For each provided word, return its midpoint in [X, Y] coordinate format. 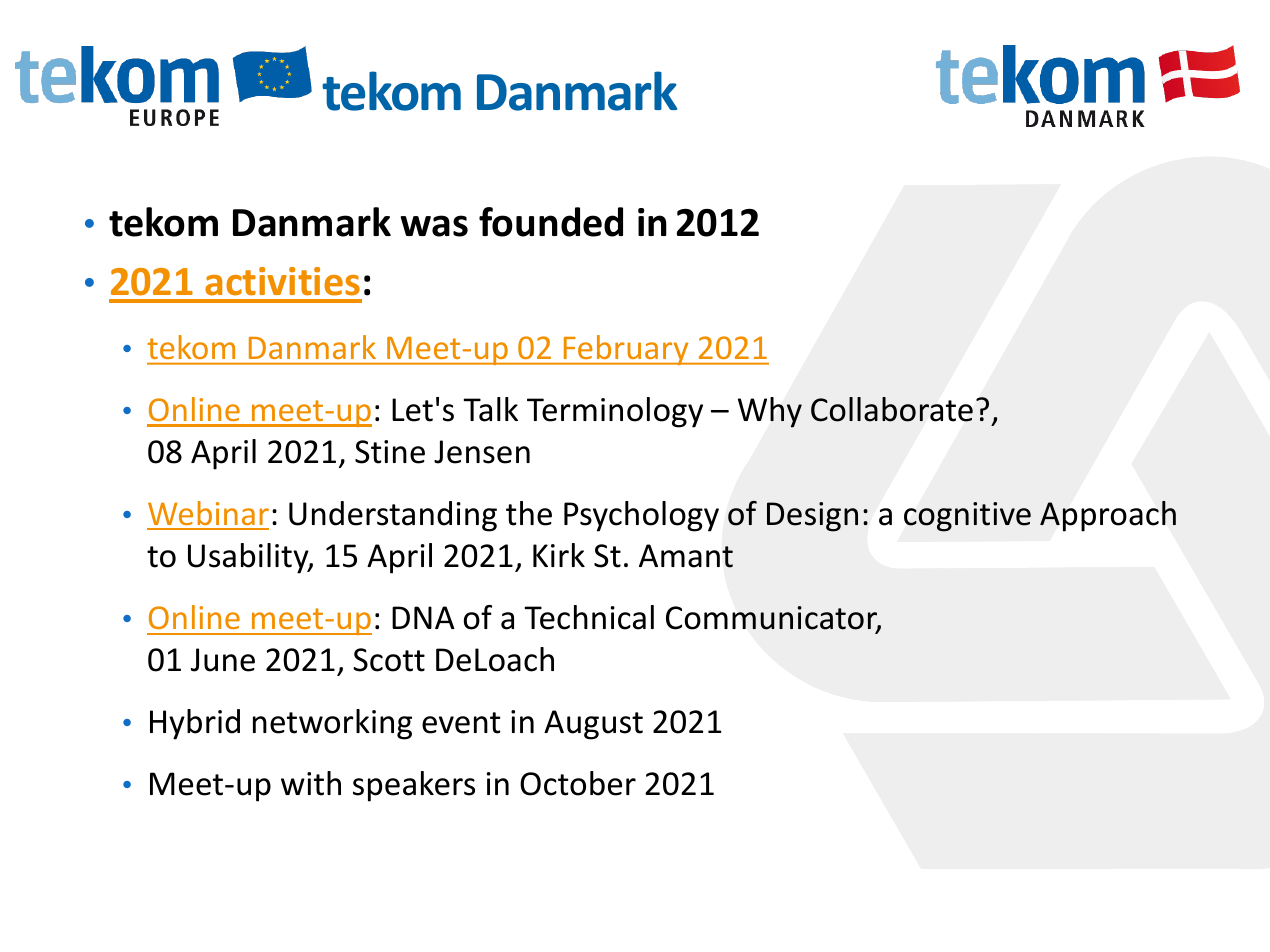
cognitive [967, 517]
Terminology [615, 412]
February [626, 350]
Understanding [393, 516]
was [434, 226]
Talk [490, 409]
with [311, 783]
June [223, 660]
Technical [589, 617]
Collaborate [892, 409]
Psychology [641, 516]
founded [551, 222]
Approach [1108, 516]
